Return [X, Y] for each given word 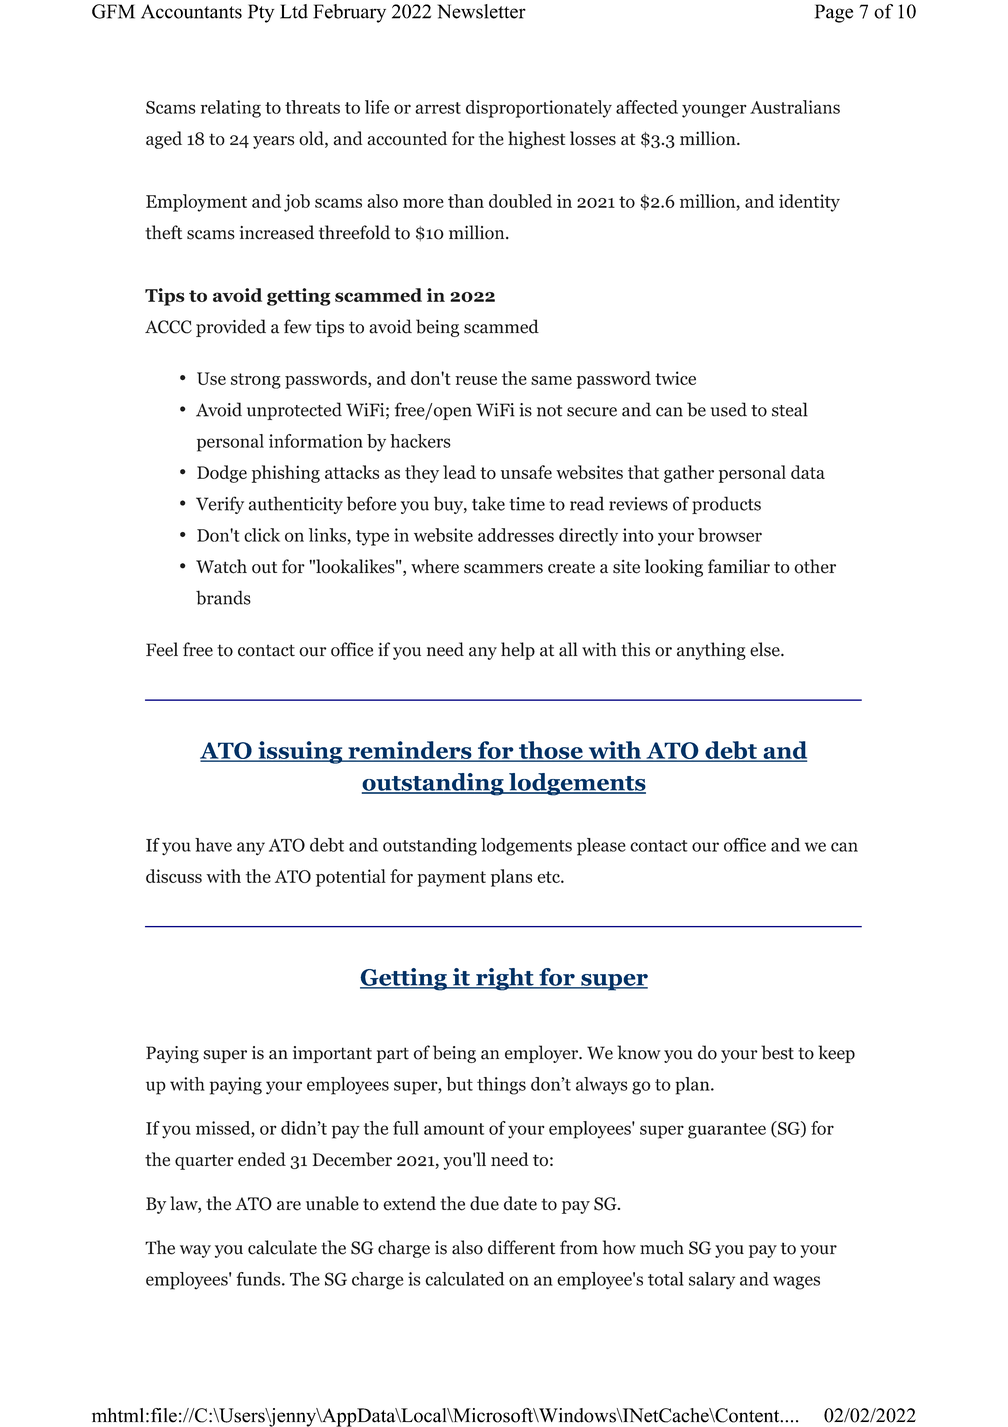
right [505, 979]
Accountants [191, 11]
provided [231, 328]
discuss [174, 876]
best [777, 1052]
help [518, 651]
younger [714, 111]
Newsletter [481, 11]
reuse [476, 380]
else [766, 649]
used [729, 409]
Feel [162, 649]
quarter [204, 1162]
